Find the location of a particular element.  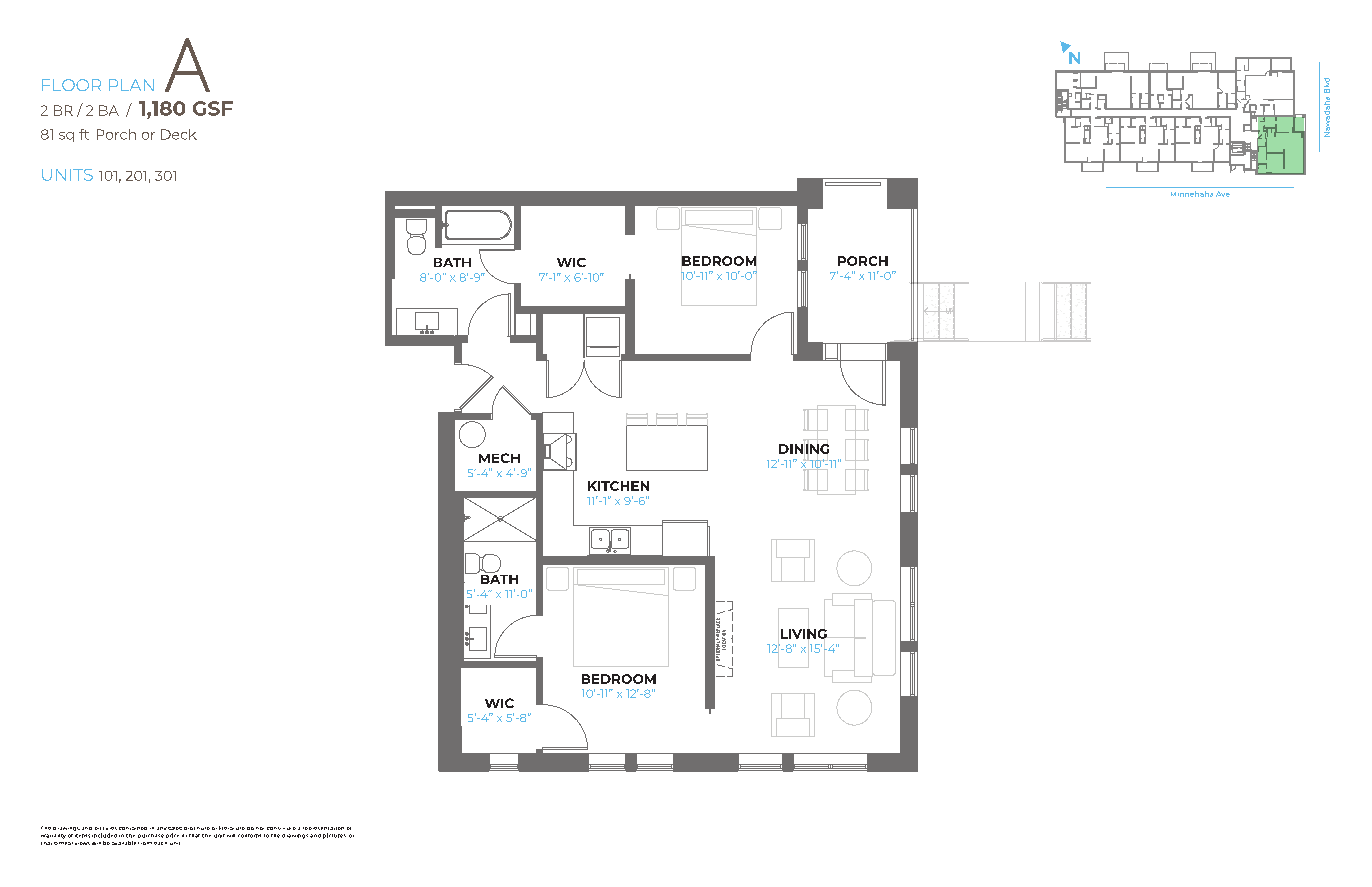

Ave is located at coordinates (1223, 194).
